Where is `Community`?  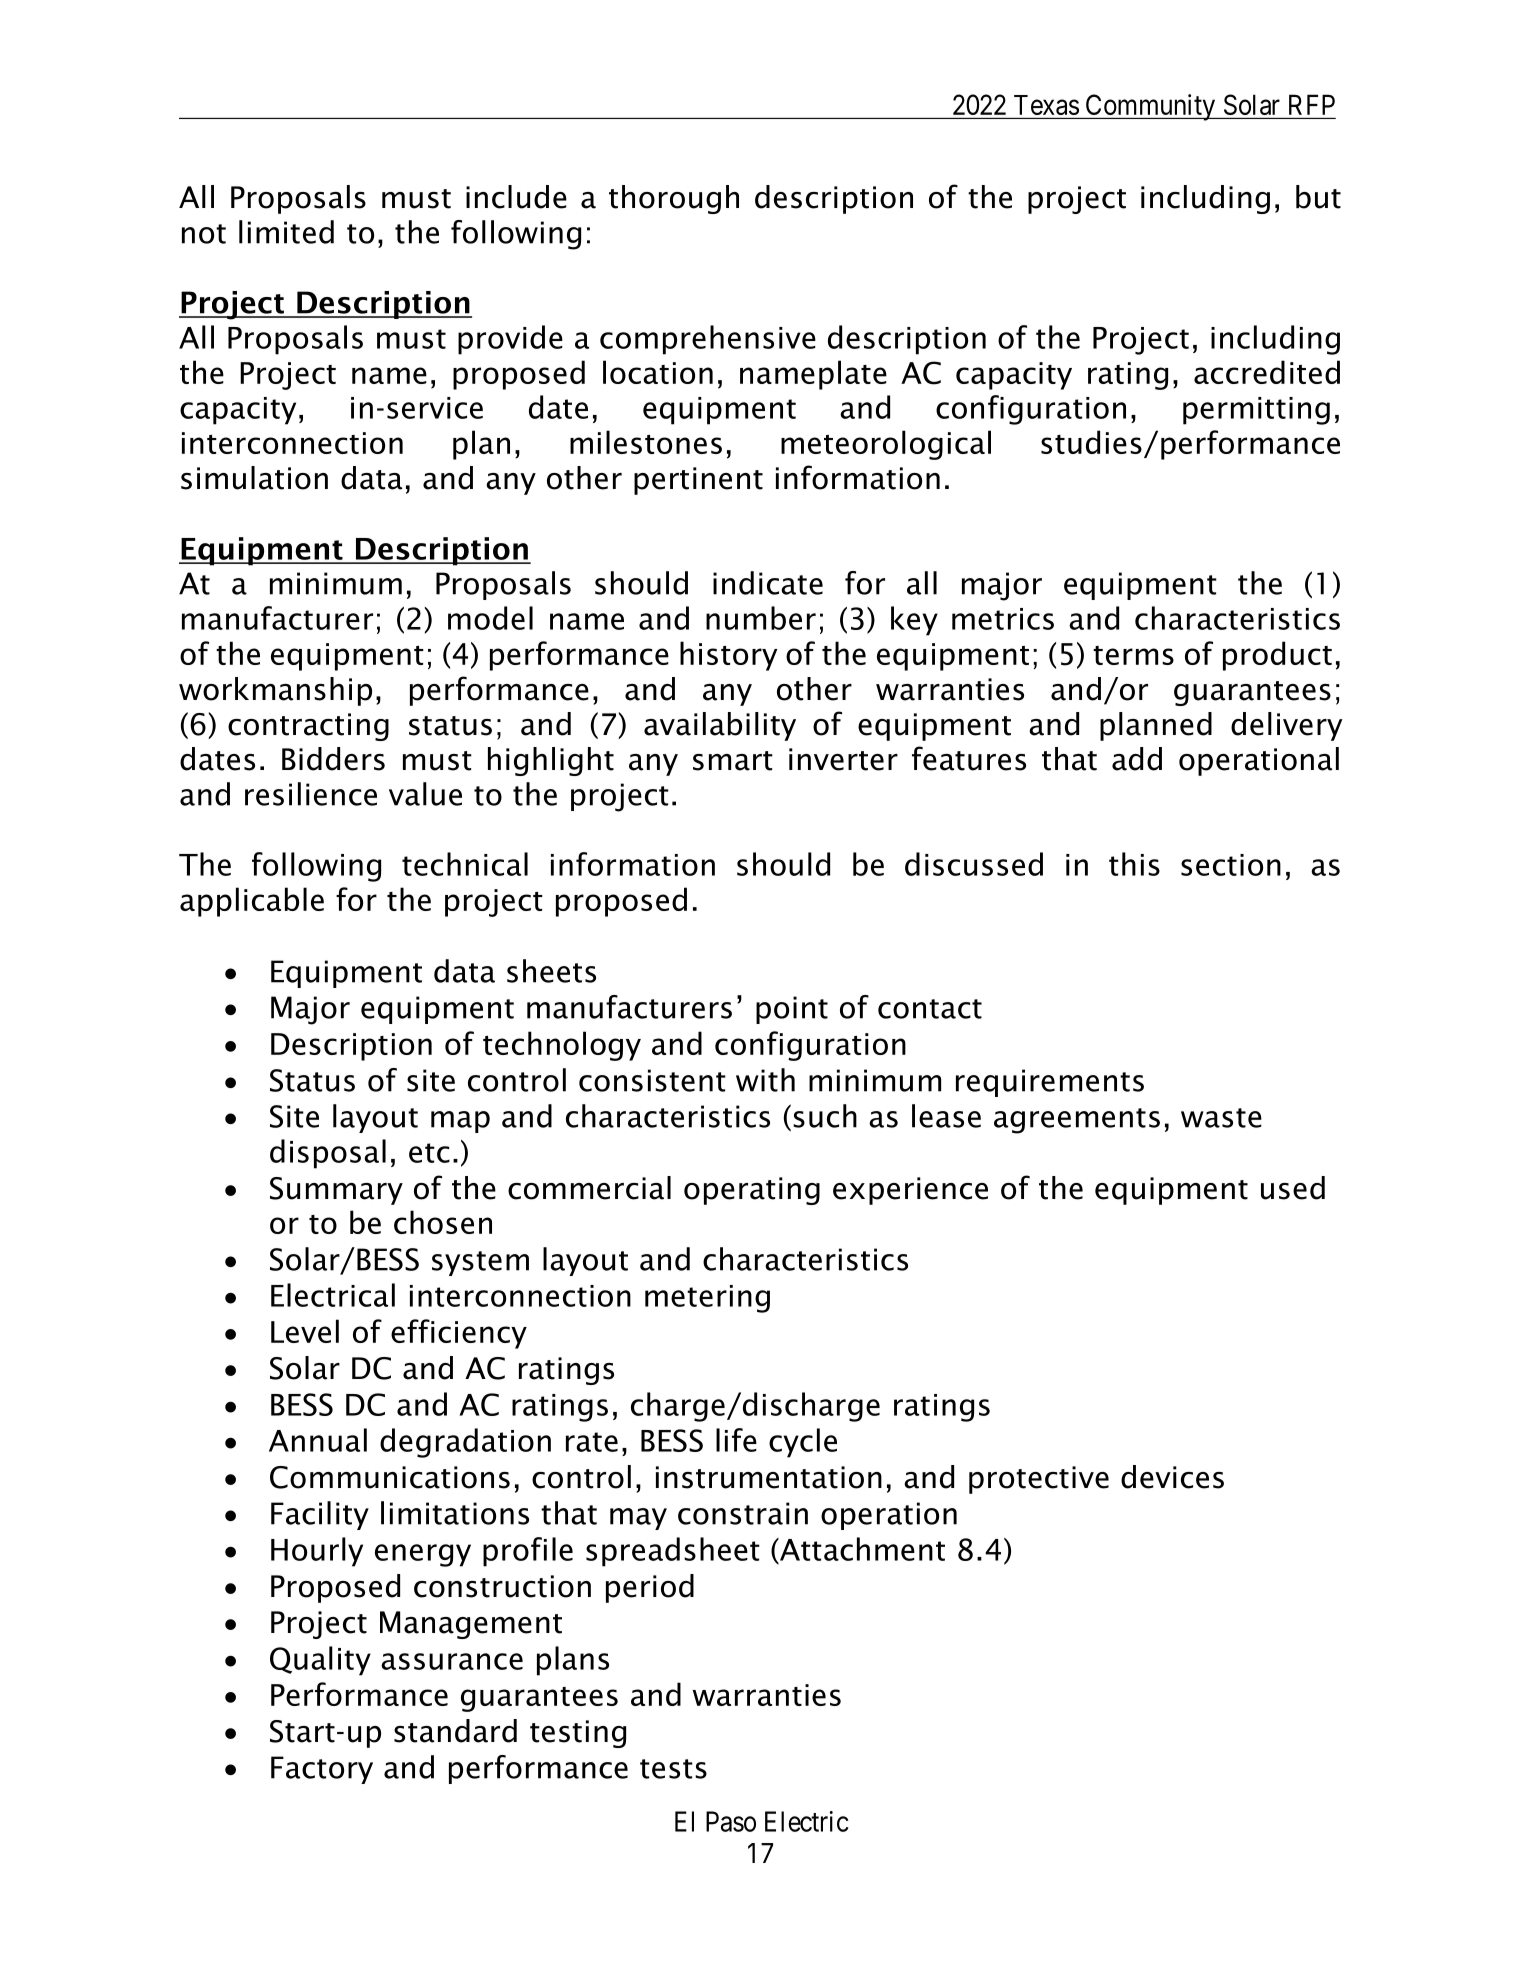 Community is located at coordinates (1150, 107).
